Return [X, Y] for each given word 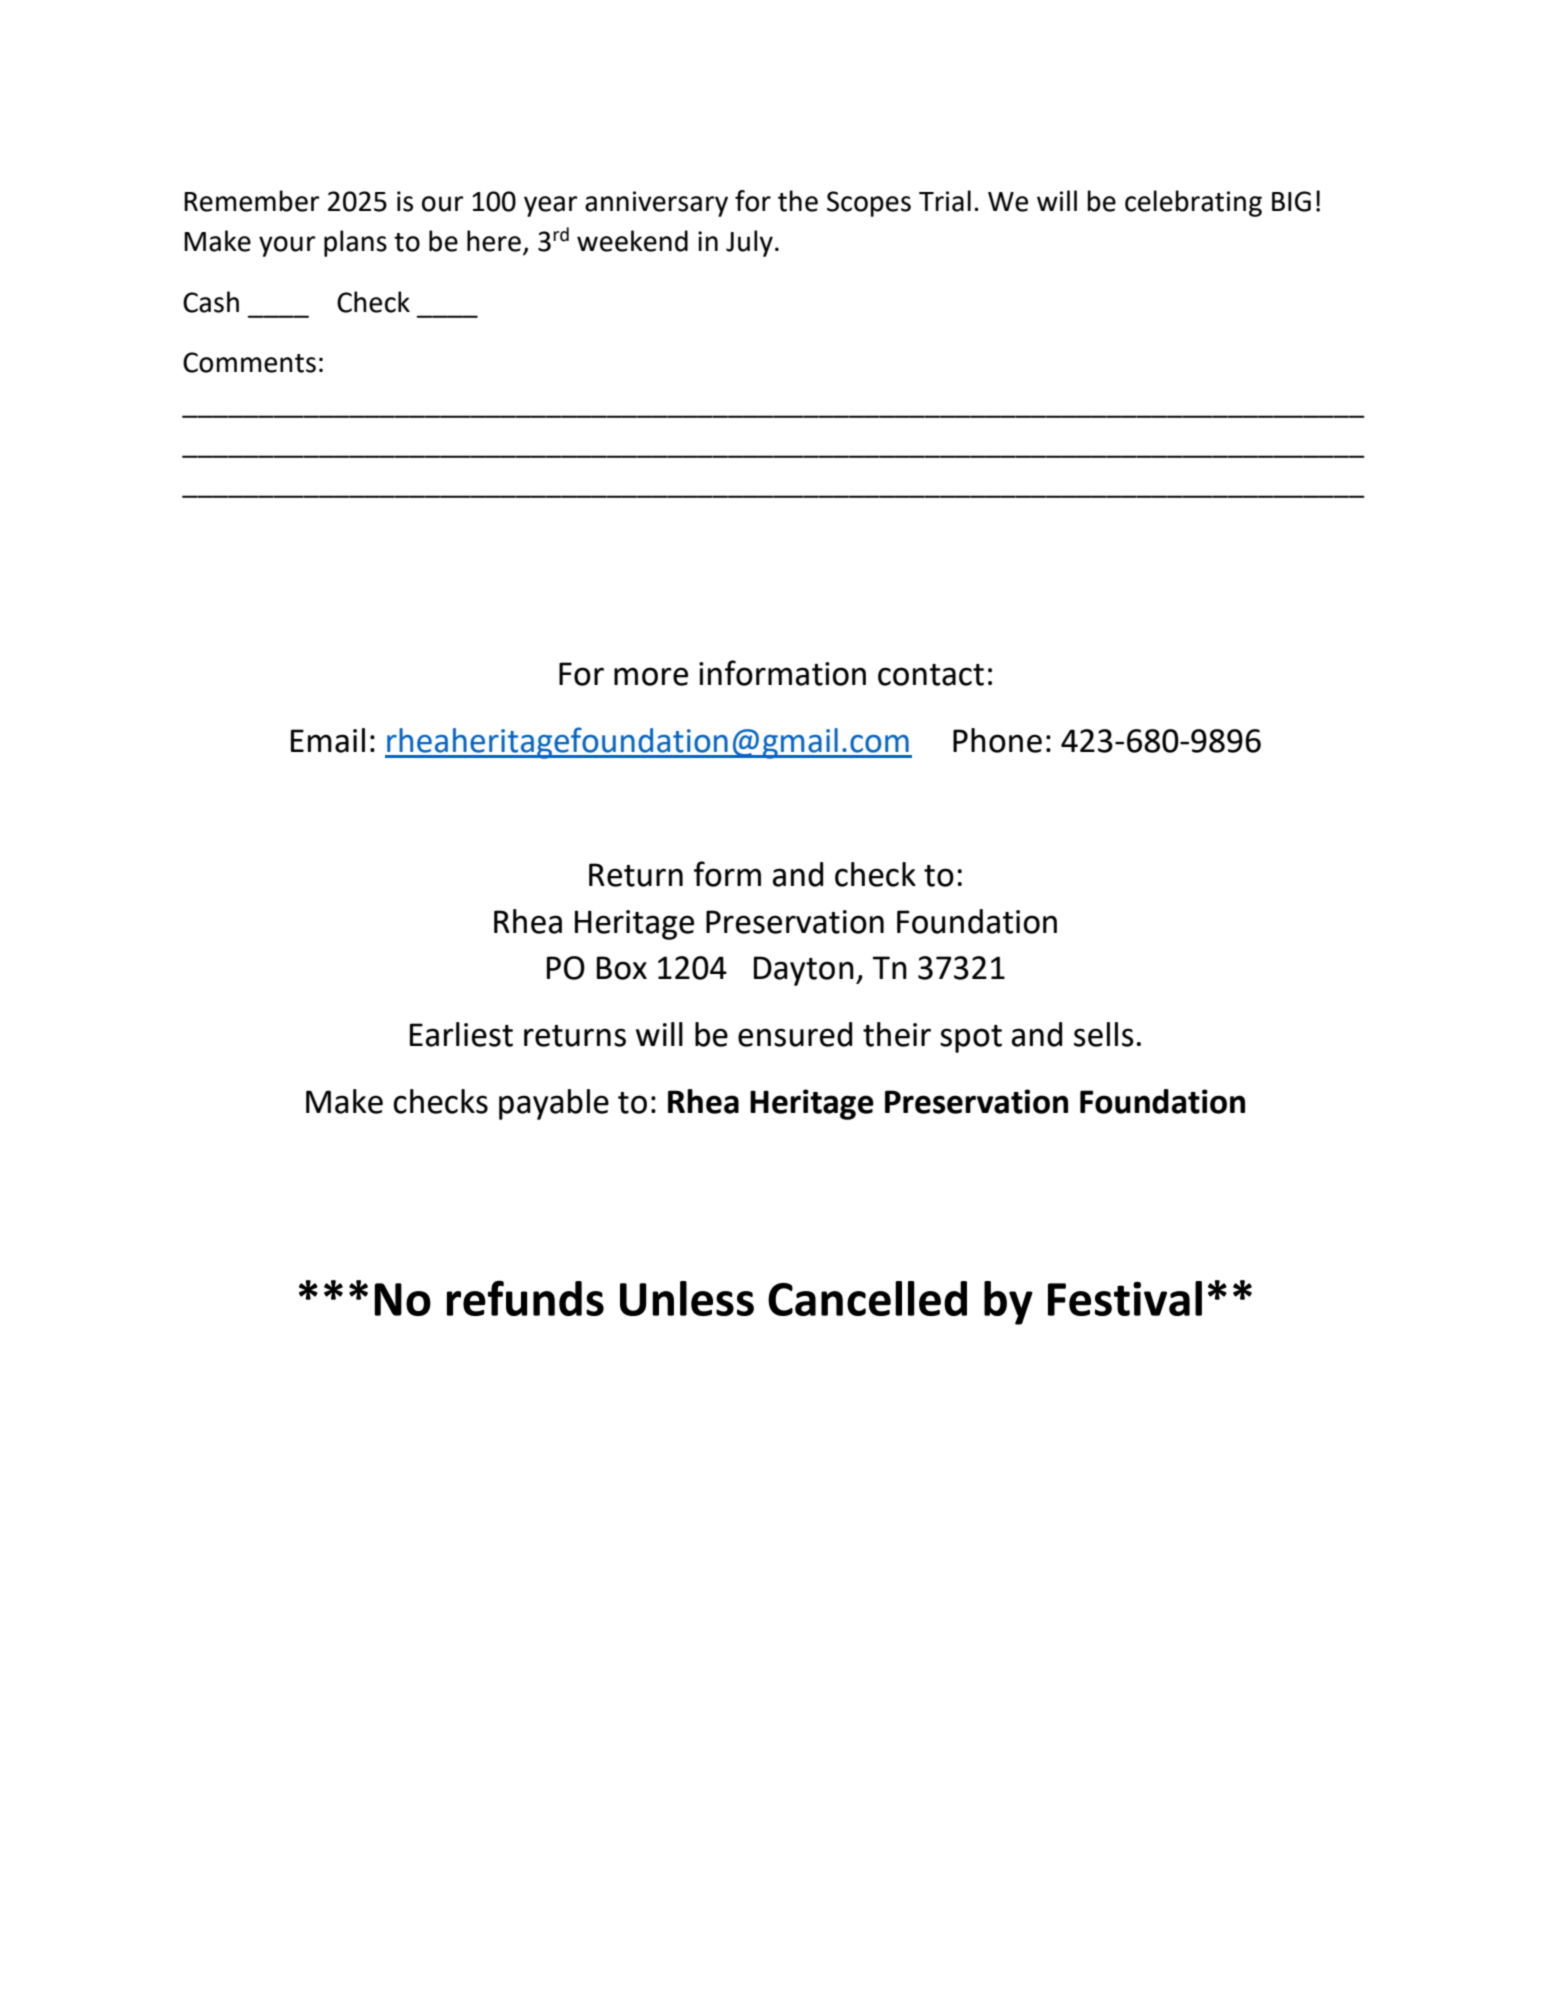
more [651, 676]
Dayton [804, 971]
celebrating [1193, 203]
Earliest [461, 1034]
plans [355, 243]
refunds [525, 1298]
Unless [687, 1298]
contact [931, 675]
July [749, 243]
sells [1104, 1034]
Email [328, 740]
